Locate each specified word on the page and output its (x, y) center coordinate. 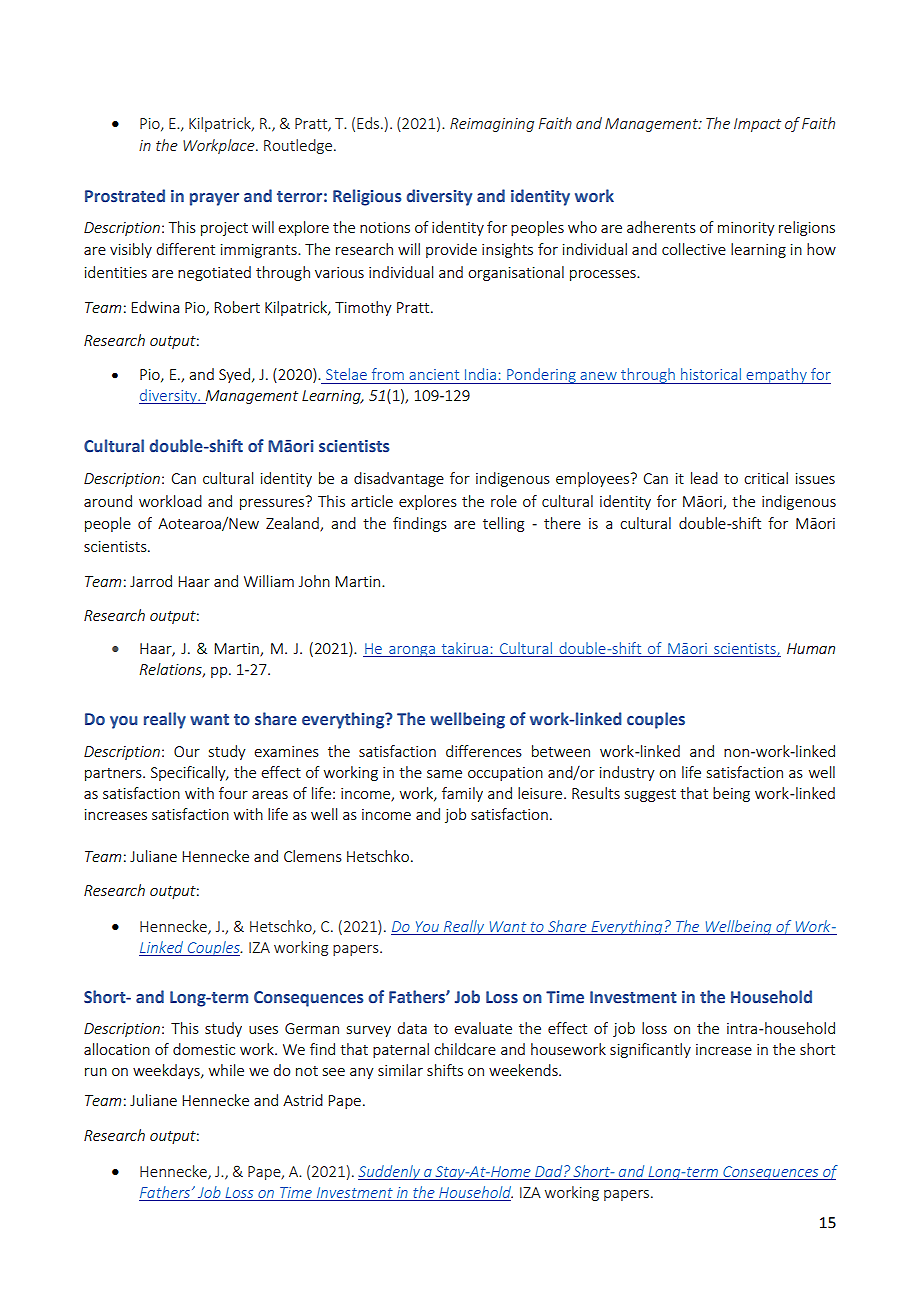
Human (811, 648)
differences (484, 751)
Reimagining (492, 125)
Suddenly (390, 1172)
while (226, 1070)
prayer (214, 199)
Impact (757, 125)
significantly (650, 1050)
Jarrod (151, 581)
